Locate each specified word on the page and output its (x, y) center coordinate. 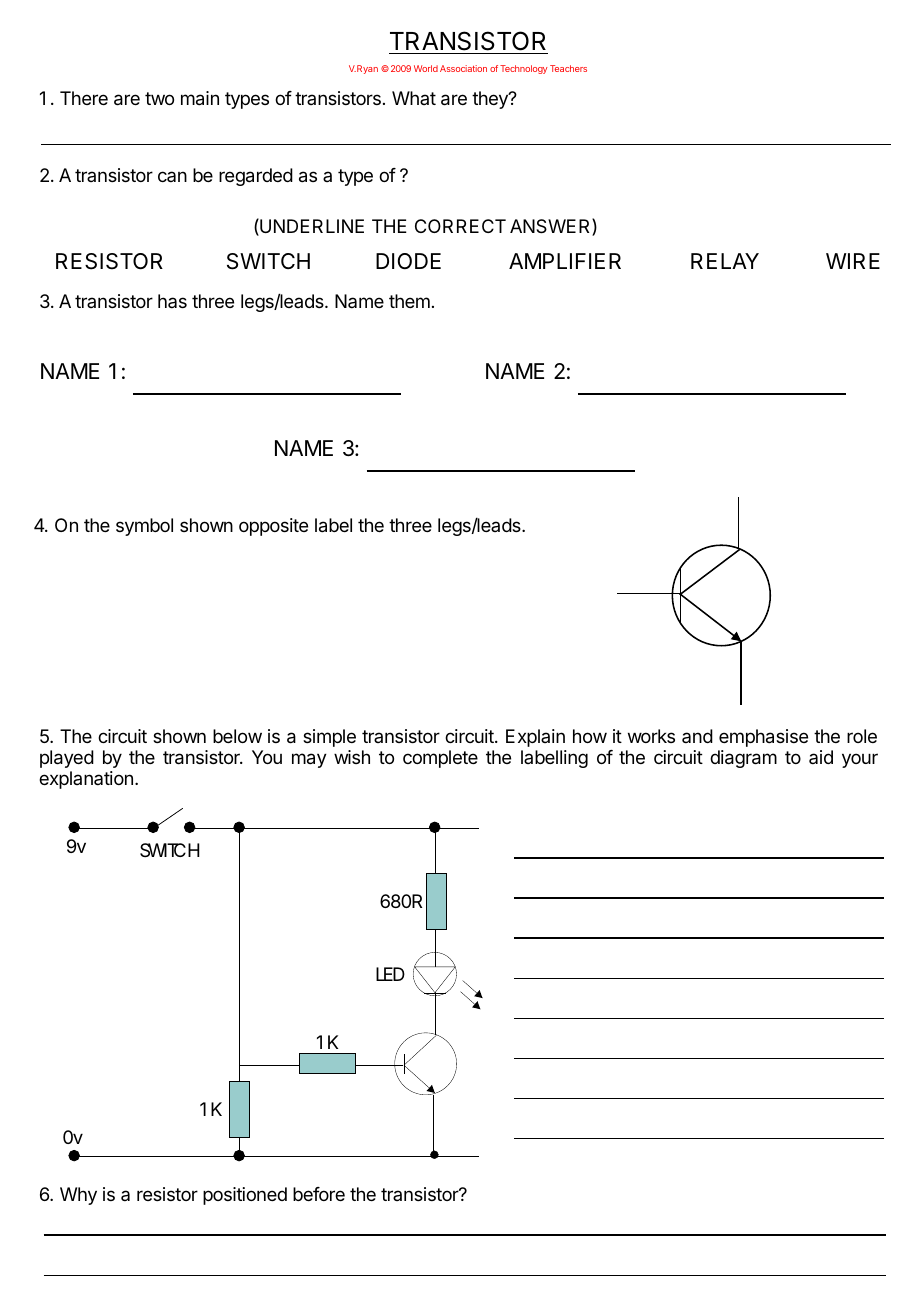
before (319, 1194)
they (491, 100)
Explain (535, 738)
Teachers (568, 68)
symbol (144, 527)
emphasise (763, 738)
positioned (245, 1196)
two (159, 98)
